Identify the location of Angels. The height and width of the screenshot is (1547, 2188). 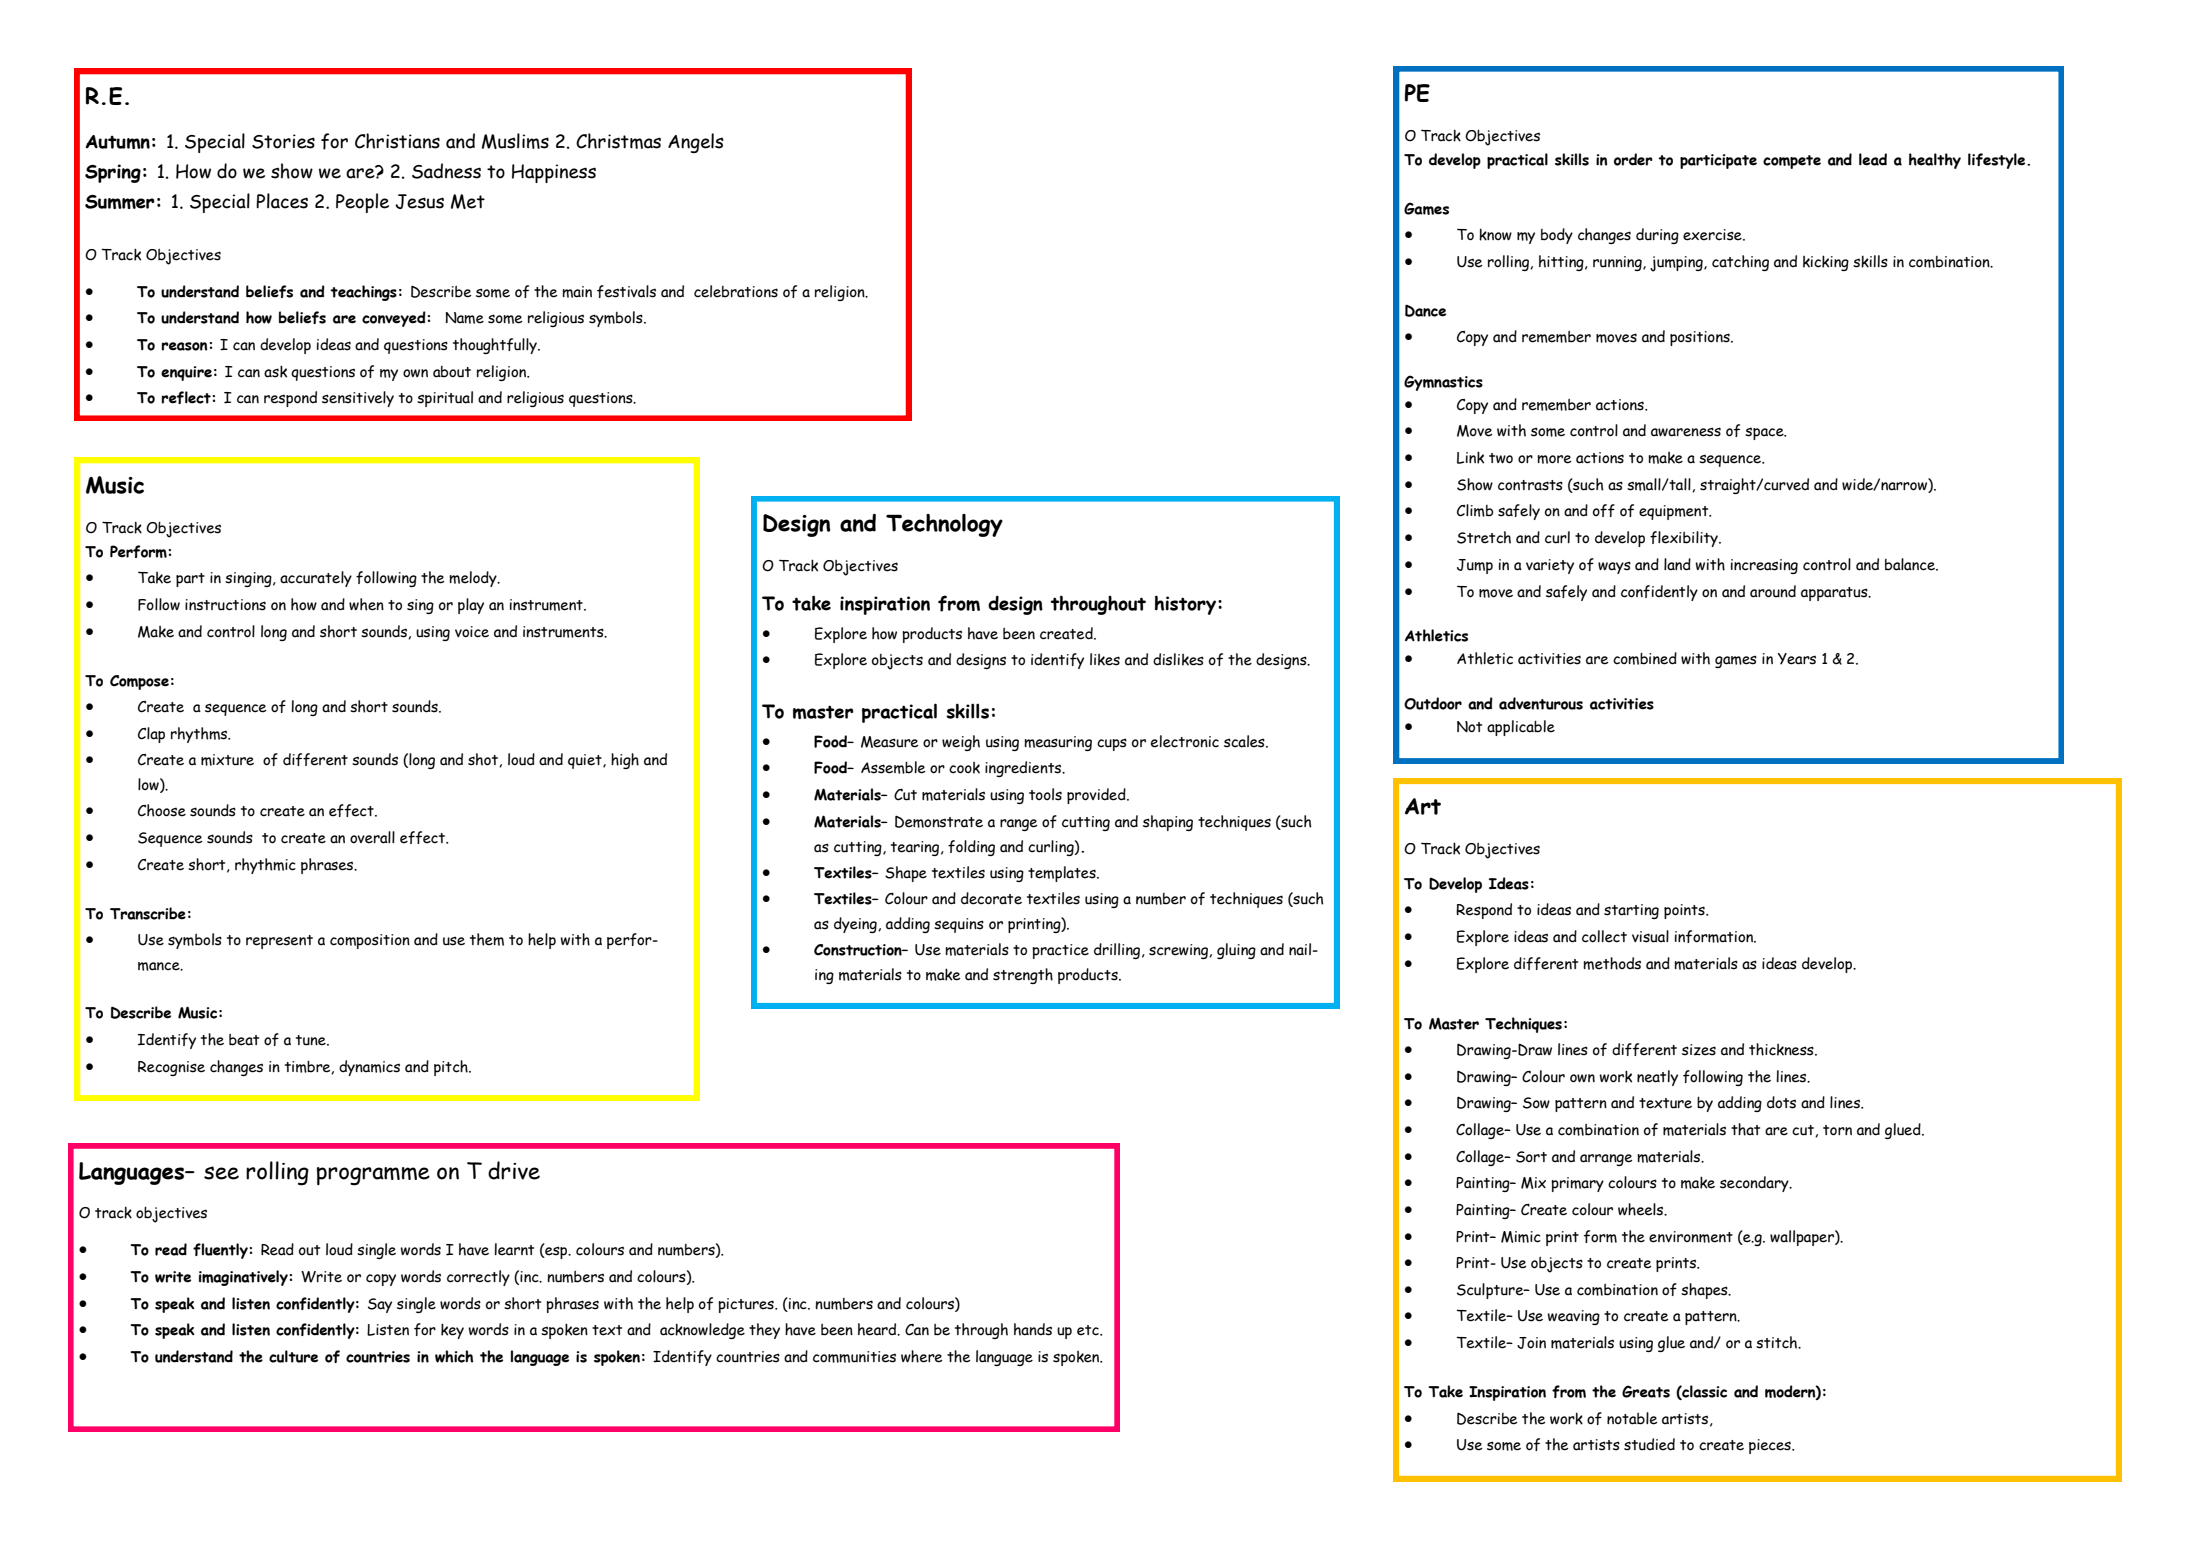
(696, 143).
